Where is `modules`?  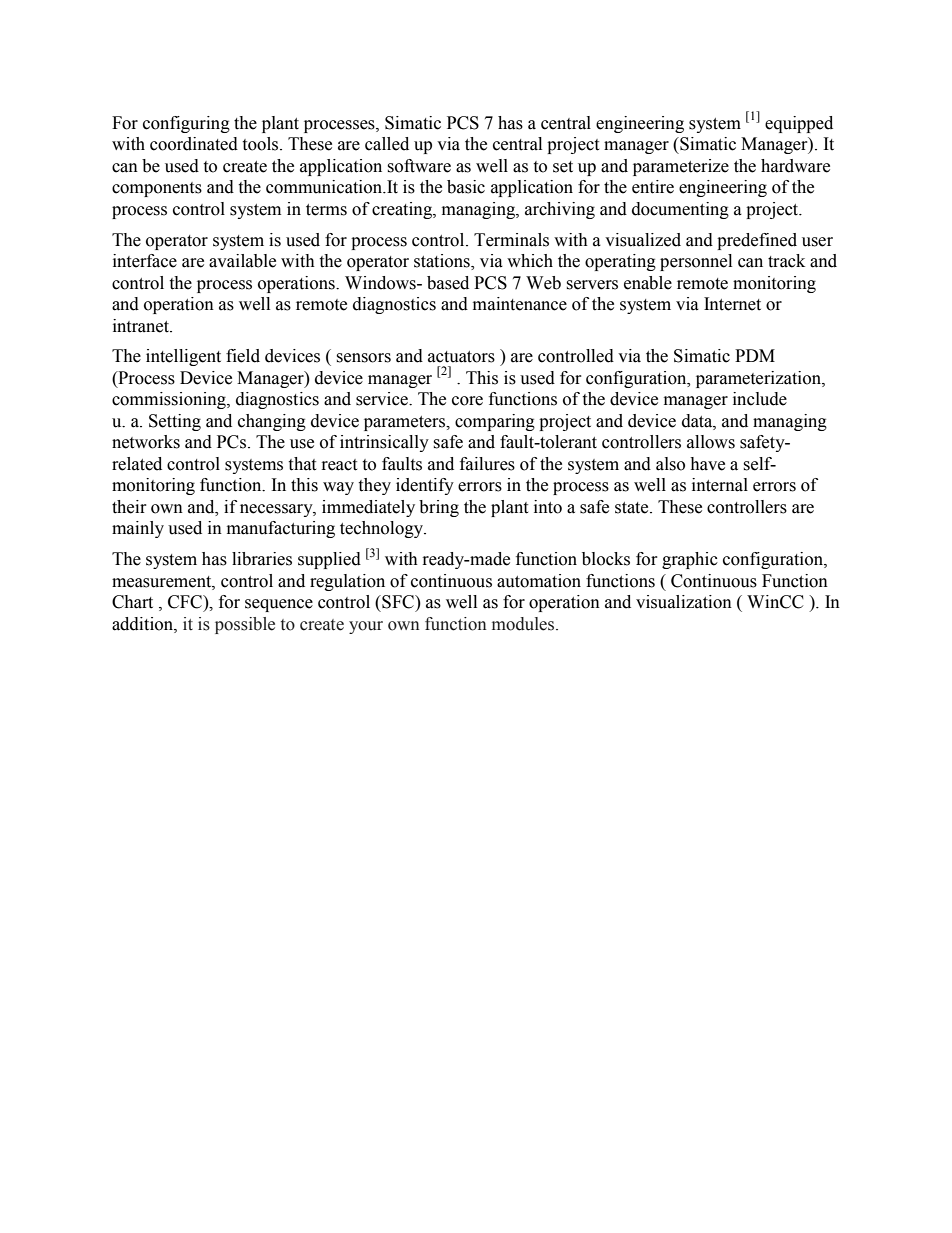
modules is located at coordinates (524, 624).
